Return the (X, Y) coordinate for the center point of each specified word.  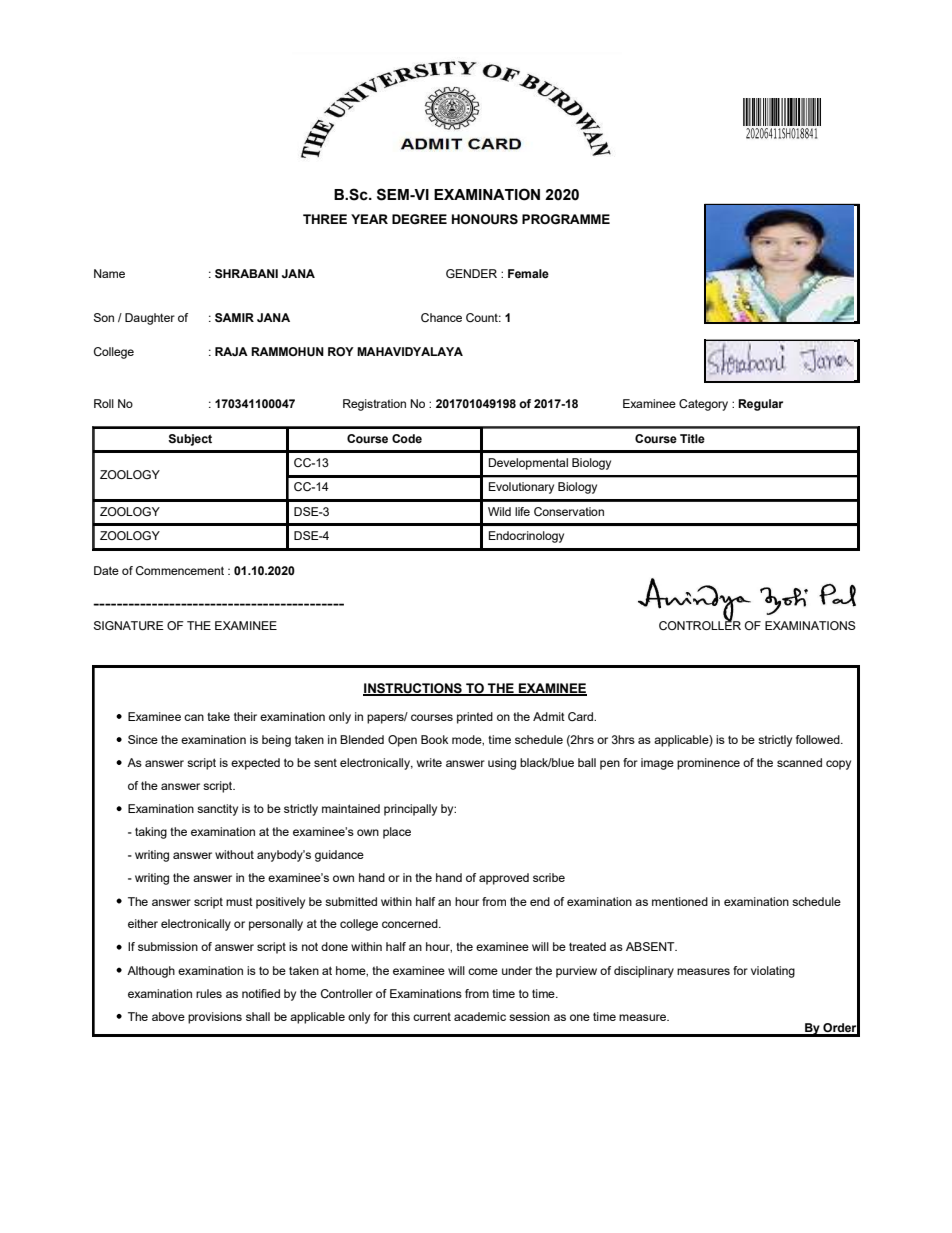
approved (504, 879)
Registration (374, 405)
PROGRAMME (566, 219)
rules (209, 993)
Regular (760, 405)
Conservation (569, 511)
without (234, 854)
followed (819, 739)
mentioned (680, 901)
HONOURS (485, 219)
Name (109, 273)
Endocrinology (526, 537)
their (245, 716)
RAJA (231, 351)
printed (475, 718)
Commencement (180, 570)
